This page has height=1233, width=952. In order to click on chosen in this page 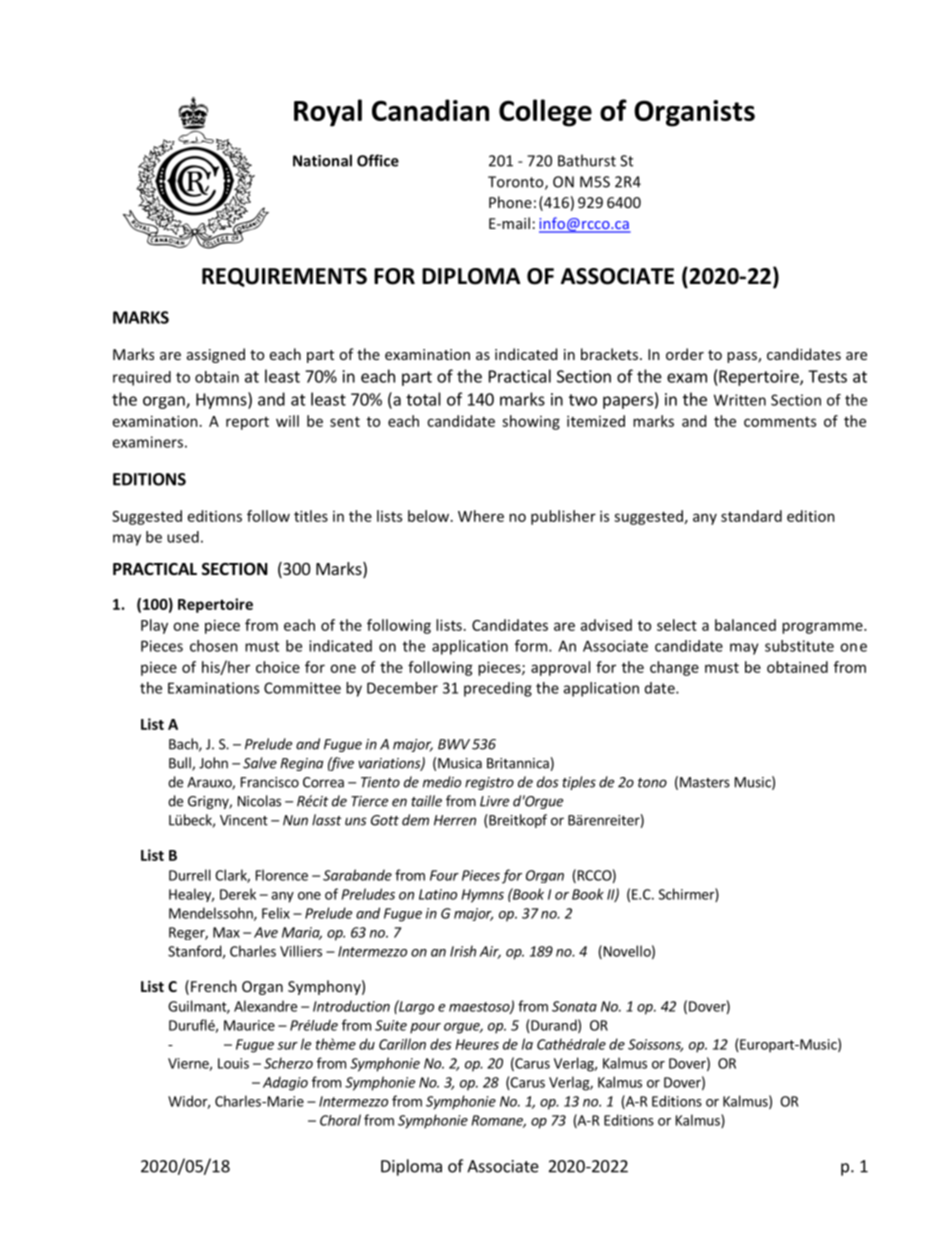, I will do `click(214, 646)`.
